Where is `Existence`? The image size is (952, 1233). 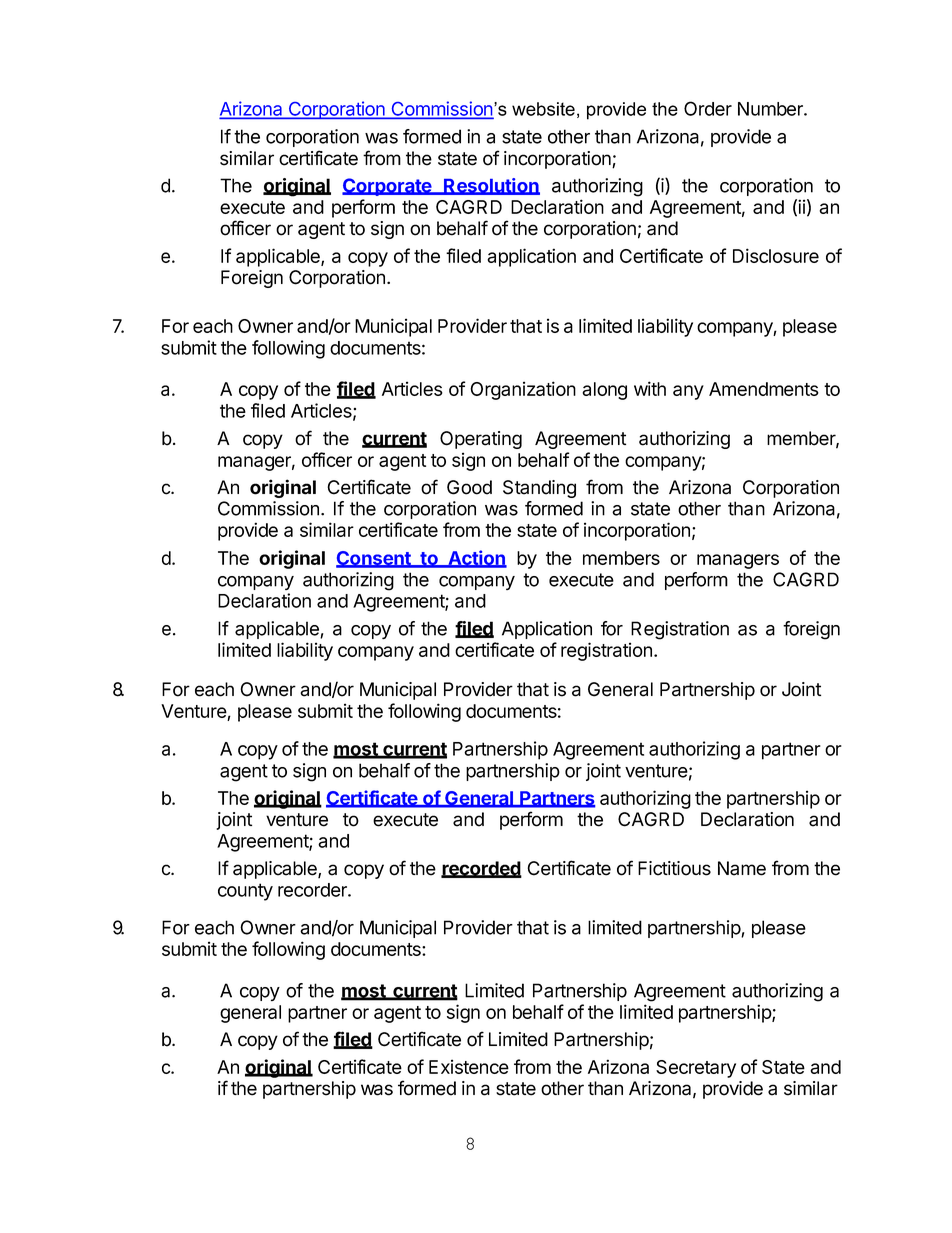 Existence is located at coordinates (469, 1066).
